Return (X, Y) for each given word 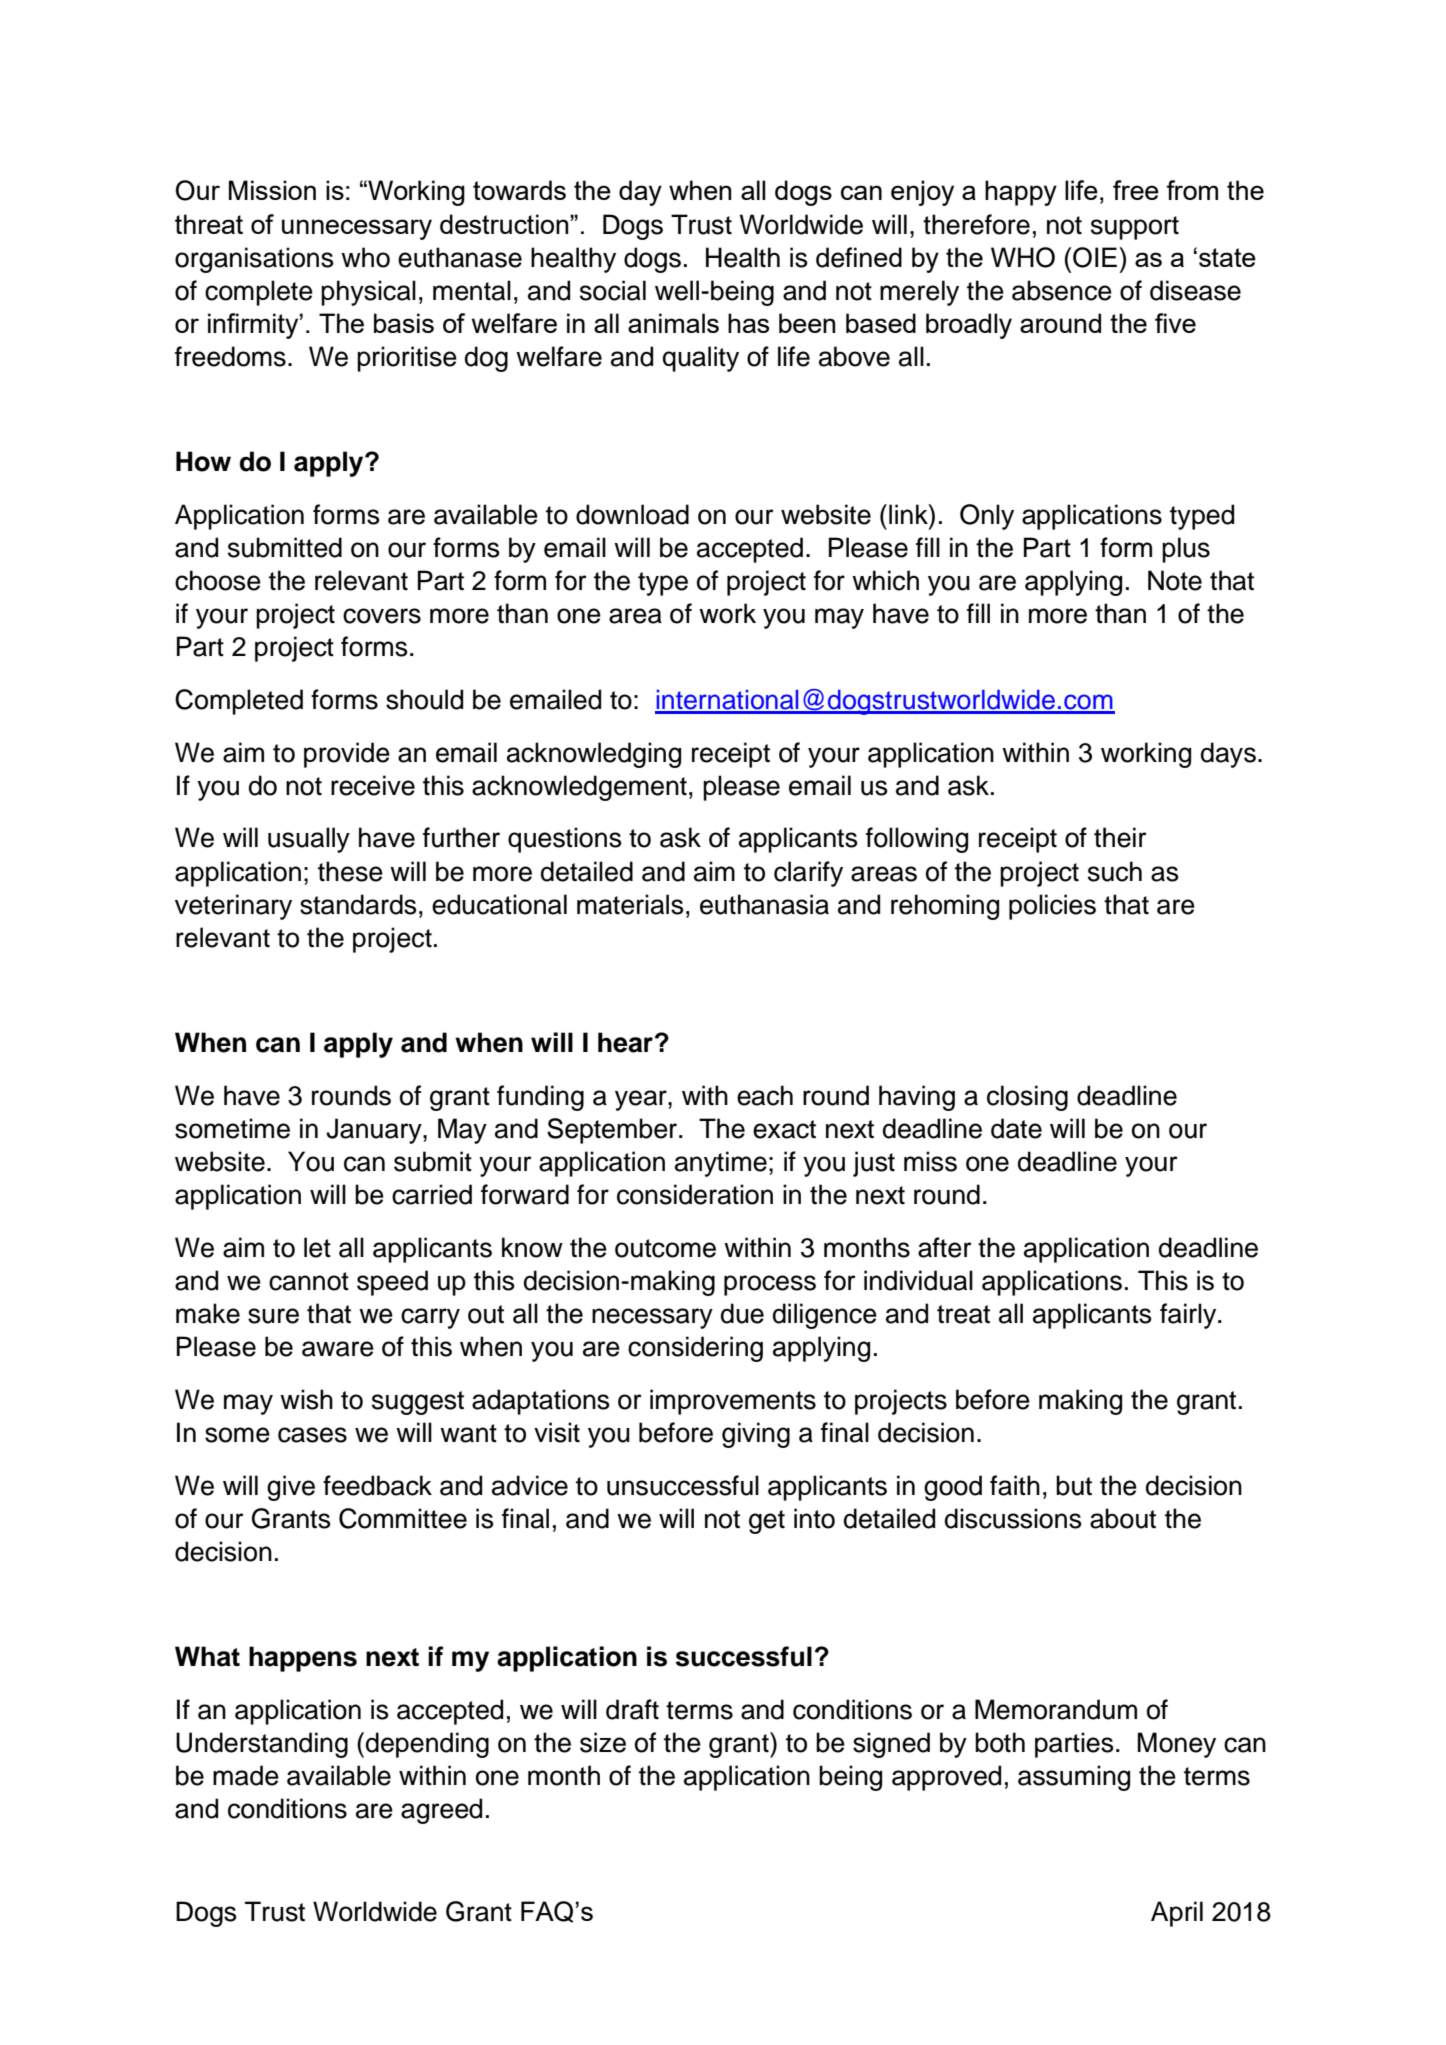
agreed (441, 1811)
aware (338, 1349)
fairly (1189, 1316)
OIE (1096, 257)
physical (368, 293)
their (1120, 837)
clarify (808, 874)
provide (347, 755)
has (748, 323)
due (742, 1313)
